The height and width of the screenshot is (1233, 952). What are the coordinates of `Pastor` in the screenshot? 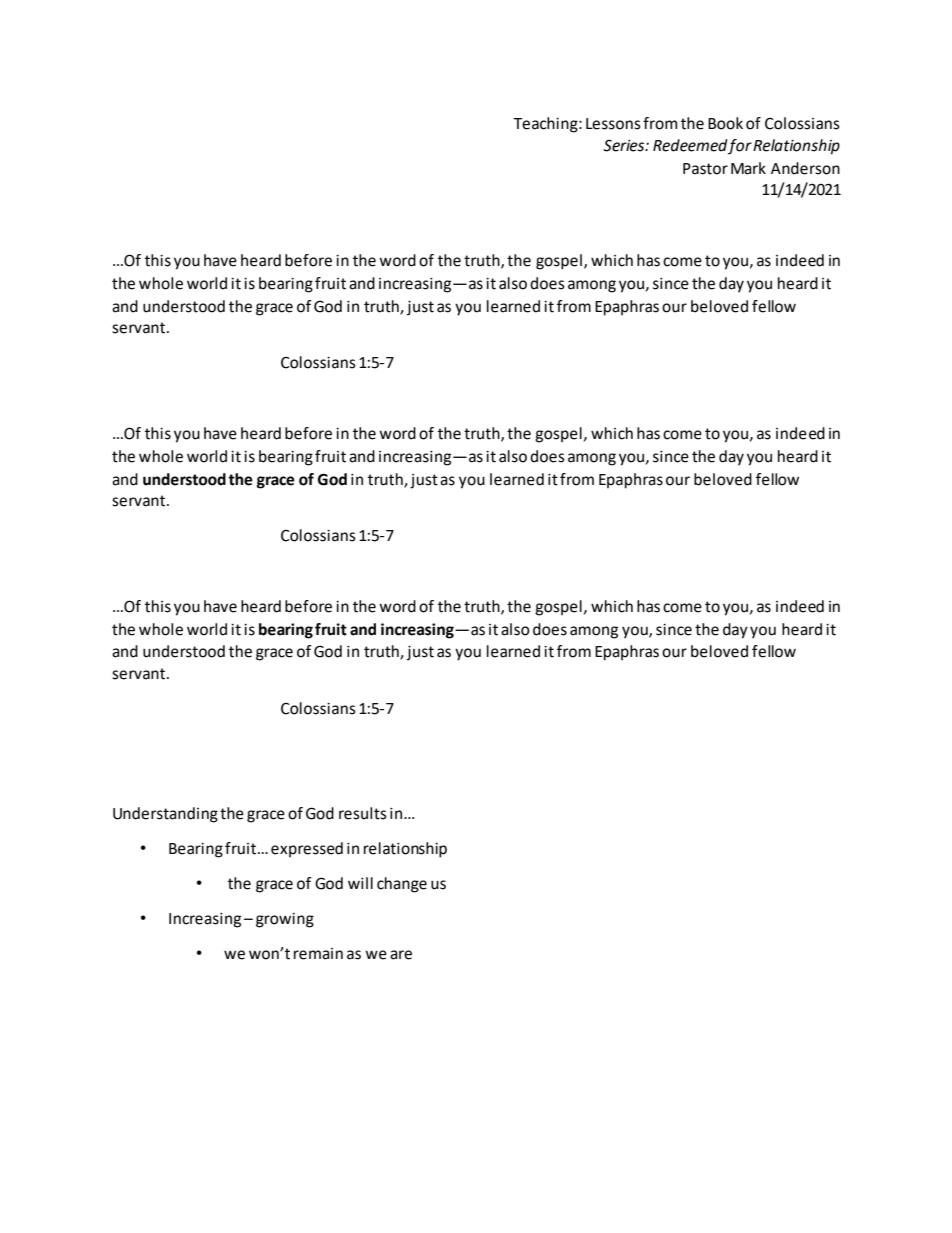 It's located at (705, 169).
